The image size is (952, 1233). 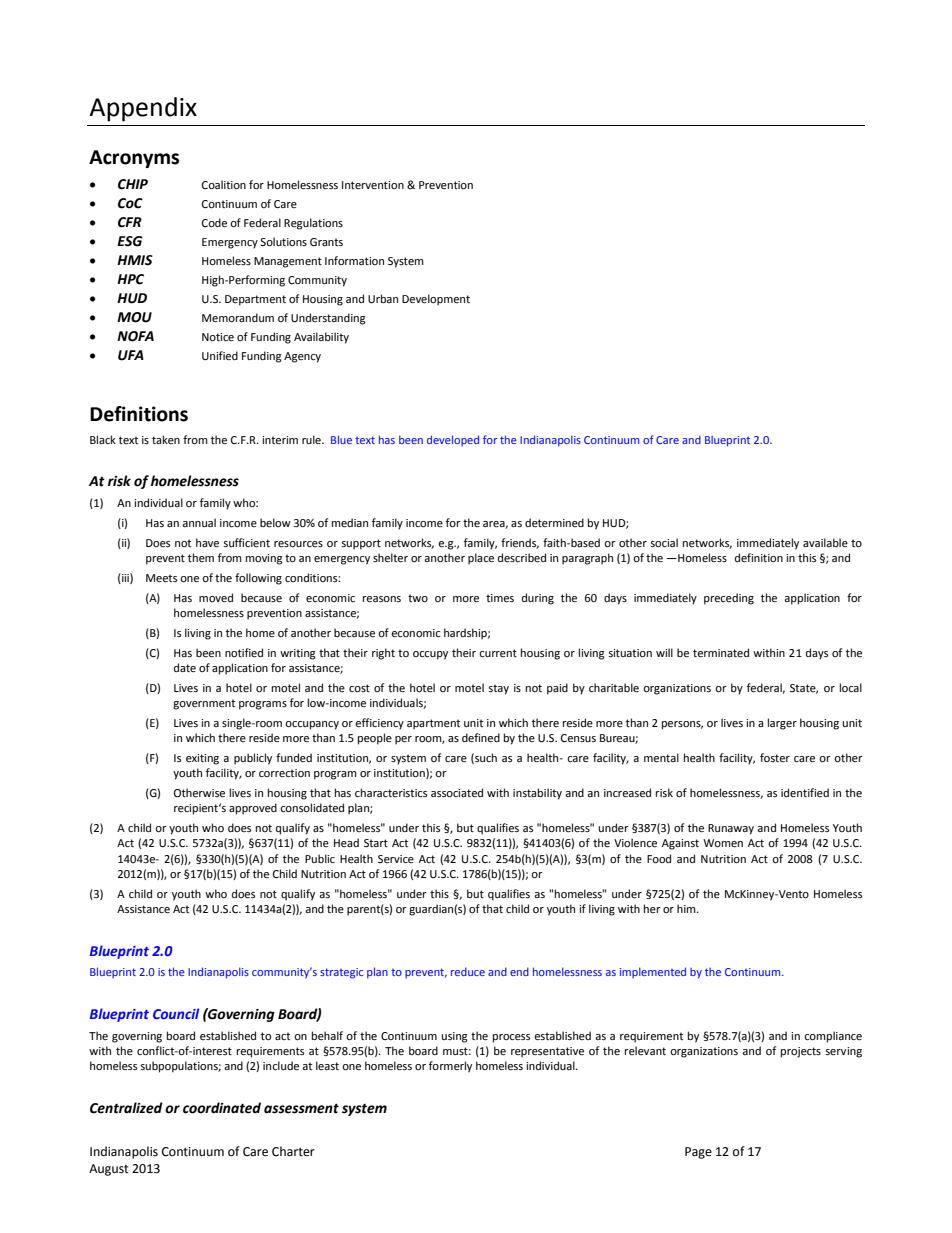 I want to click on taken, so click(x=166, y=439).
